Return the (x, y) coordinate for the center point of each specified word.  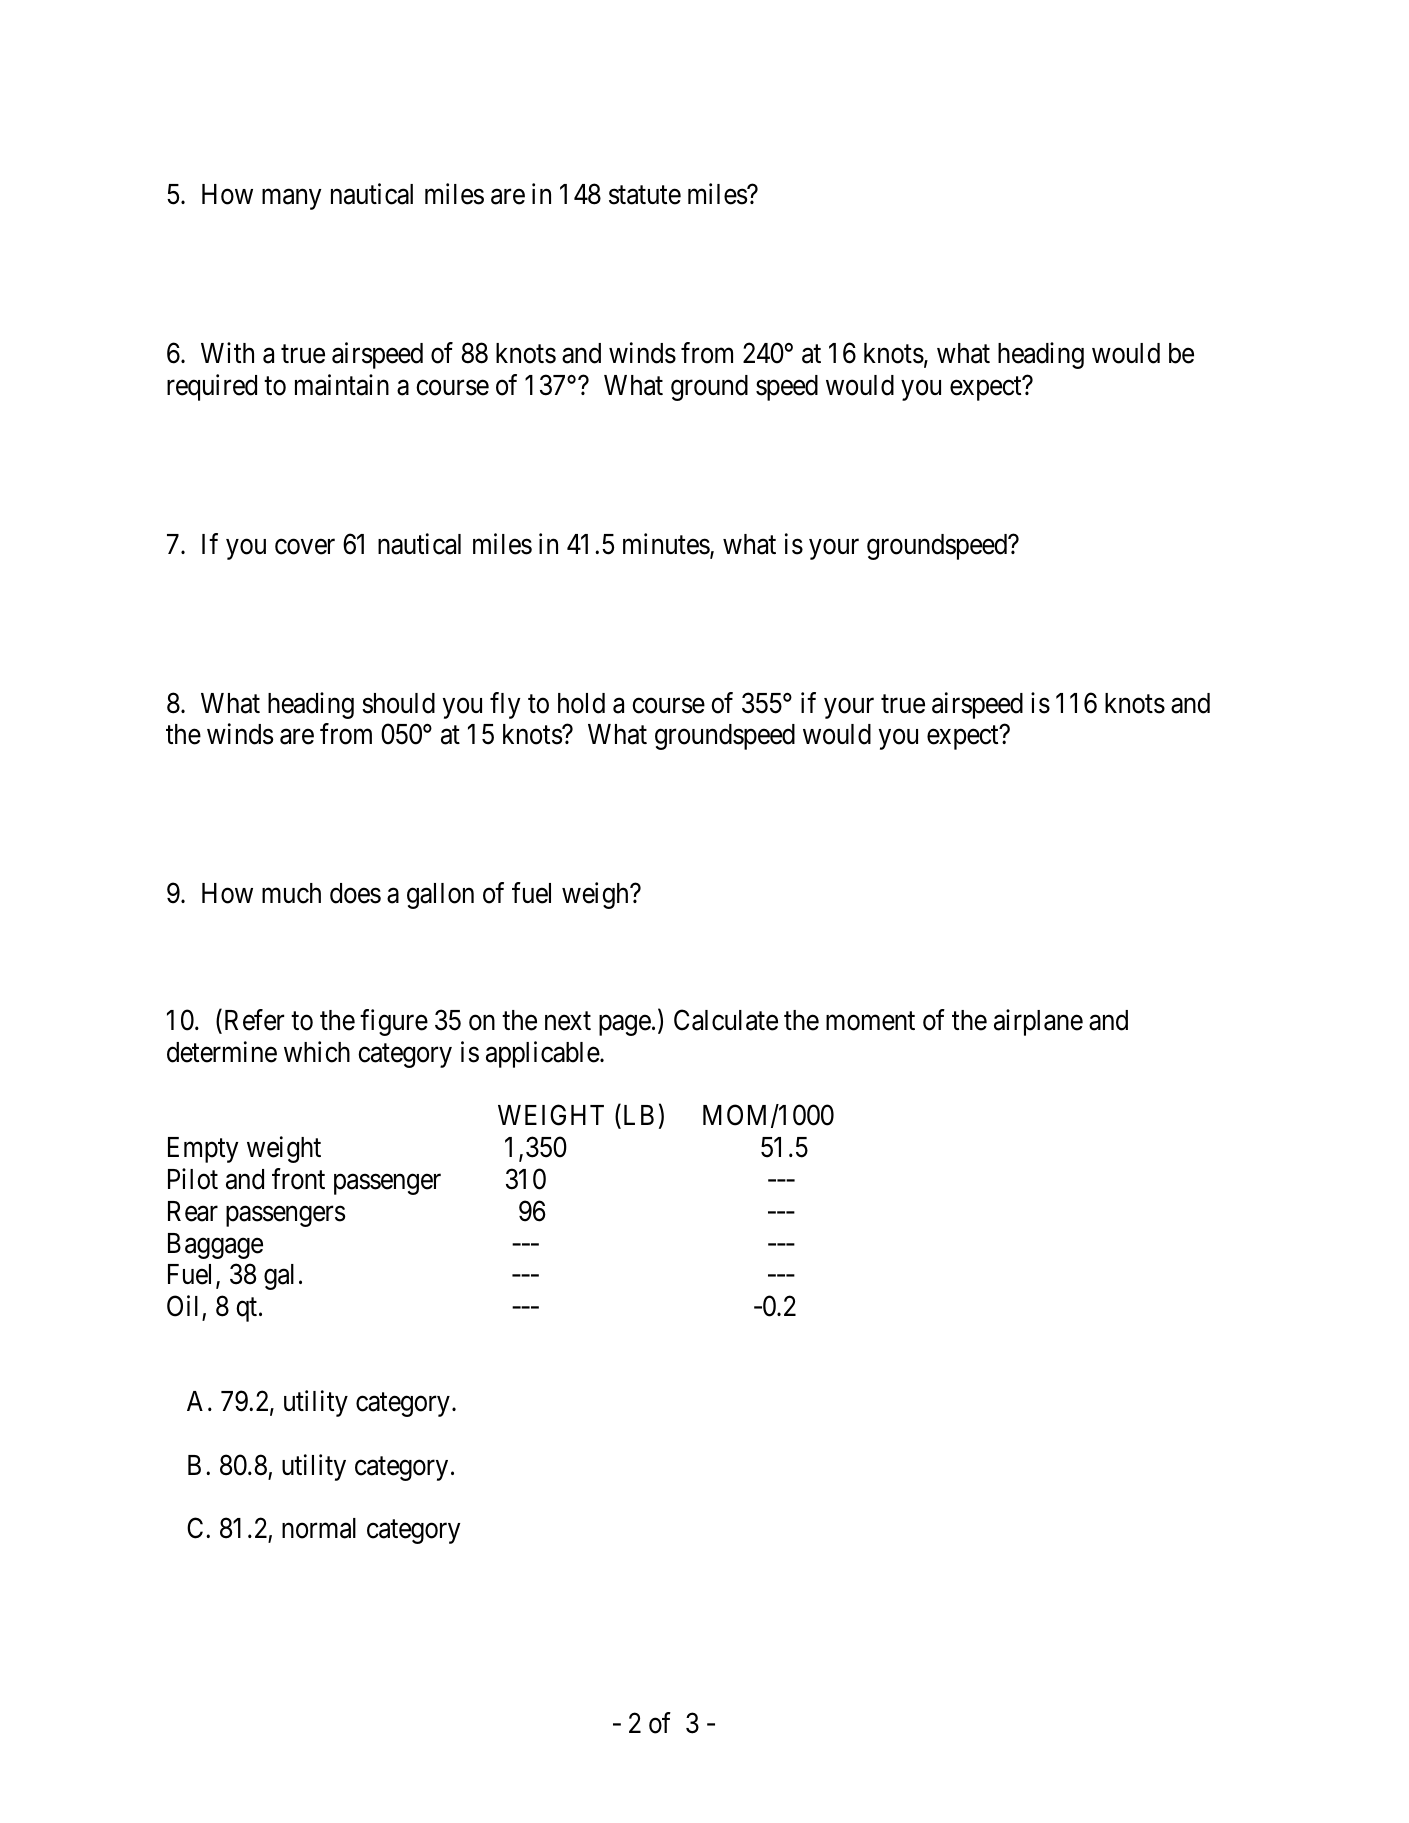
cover (305, 547)
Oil (182, 1306)
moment (870, 1021)
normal (319, 1528)
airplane (1038, 1022)
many (291, 200)
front (298, 1179)
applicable (543, 1054)
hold (581, 703)
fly (505, 705)
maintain (342, 385)
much (291, 893)
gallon (440, 896)
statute (645, 195)
